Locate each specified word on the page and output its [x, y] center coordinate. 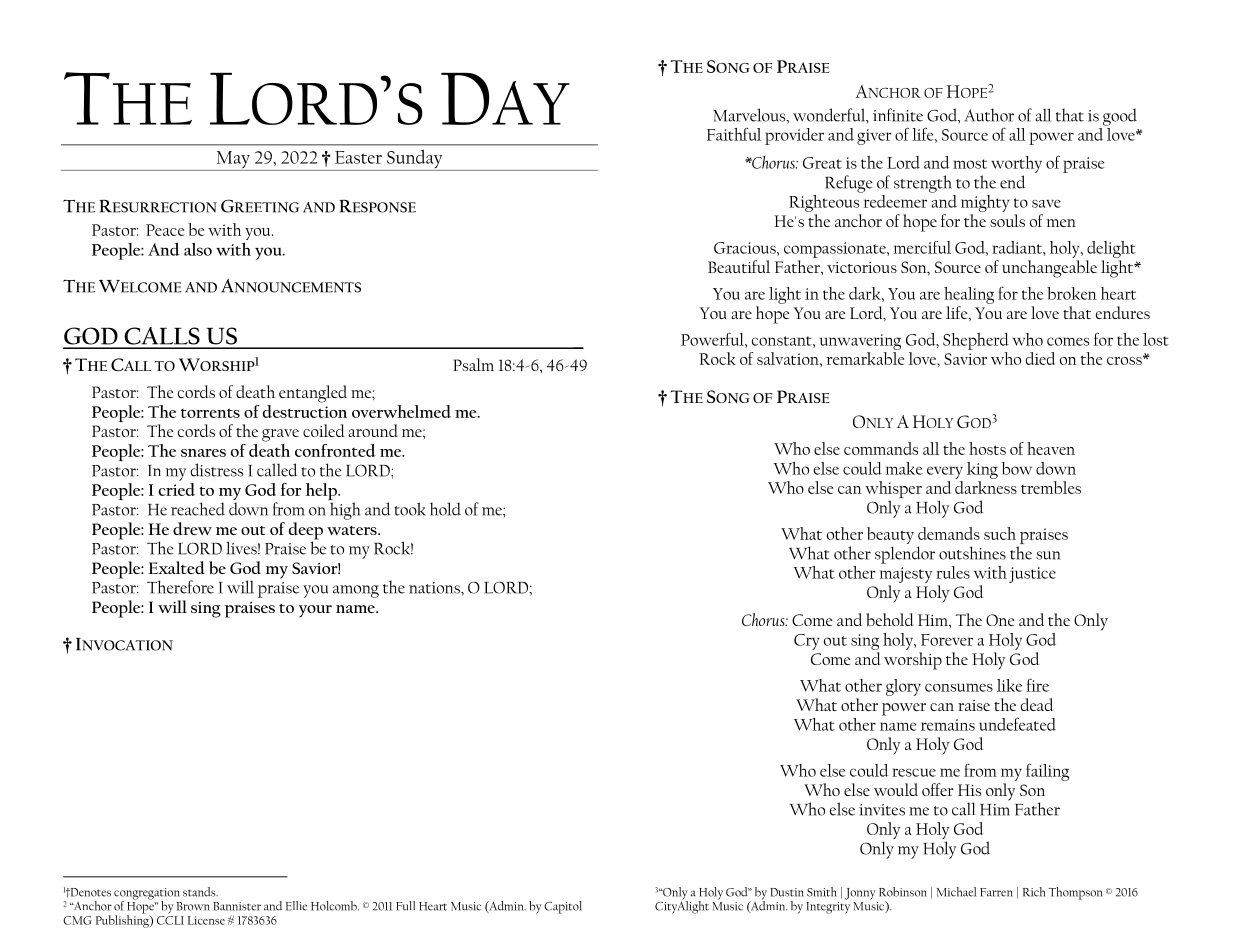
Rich [1034, 892]
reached [198, 509]
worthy [1016, 164]
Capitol [563, 907]
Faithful [734, 134]
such [1000, 533]
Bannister [237, 906]
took [410, 509]
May [233, 161]
